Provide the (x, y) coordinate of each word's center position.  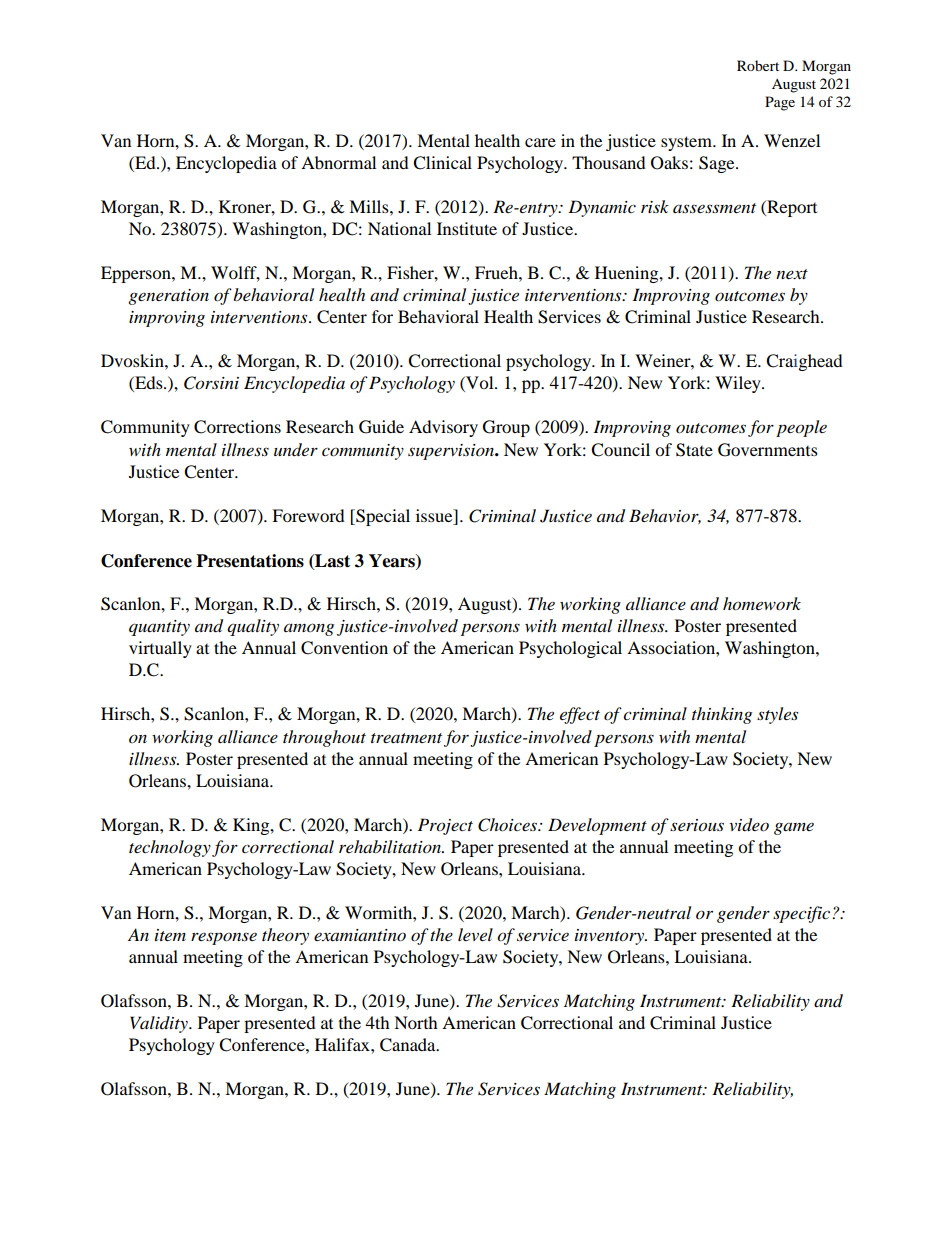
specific (803, 914)
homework (762, 604)
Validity (160, 1024)
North (416, 1022)
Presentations (250, 561)
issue (435, 517)
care (540, 142)
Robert (758, 65)
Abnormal (338, 162)
